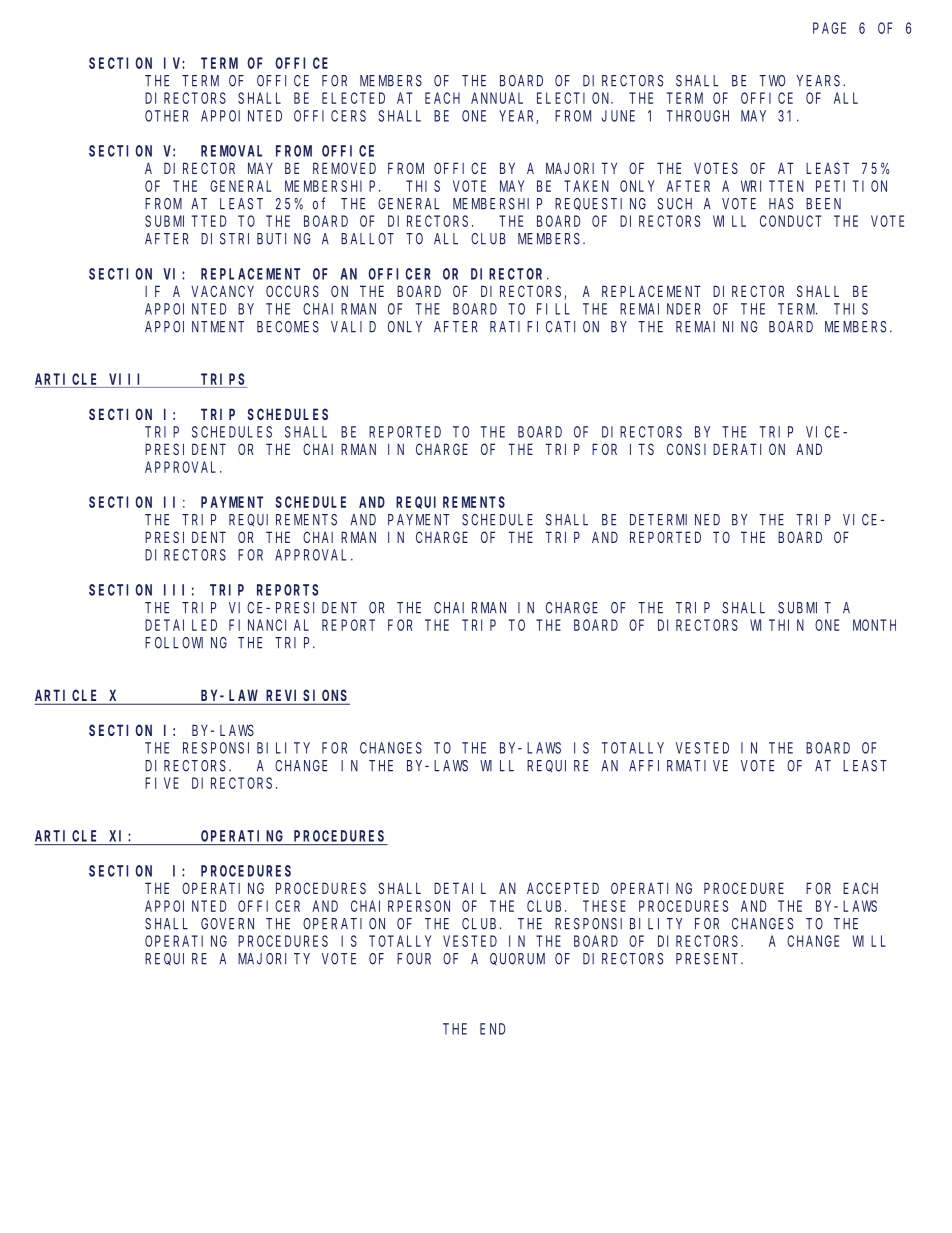 Image resolution: width=952 pixels, height=1233 pixels. What do you see at coordinates (227, 924) in the page?
I see `GOVERN` at bounding box center [227, 924].
